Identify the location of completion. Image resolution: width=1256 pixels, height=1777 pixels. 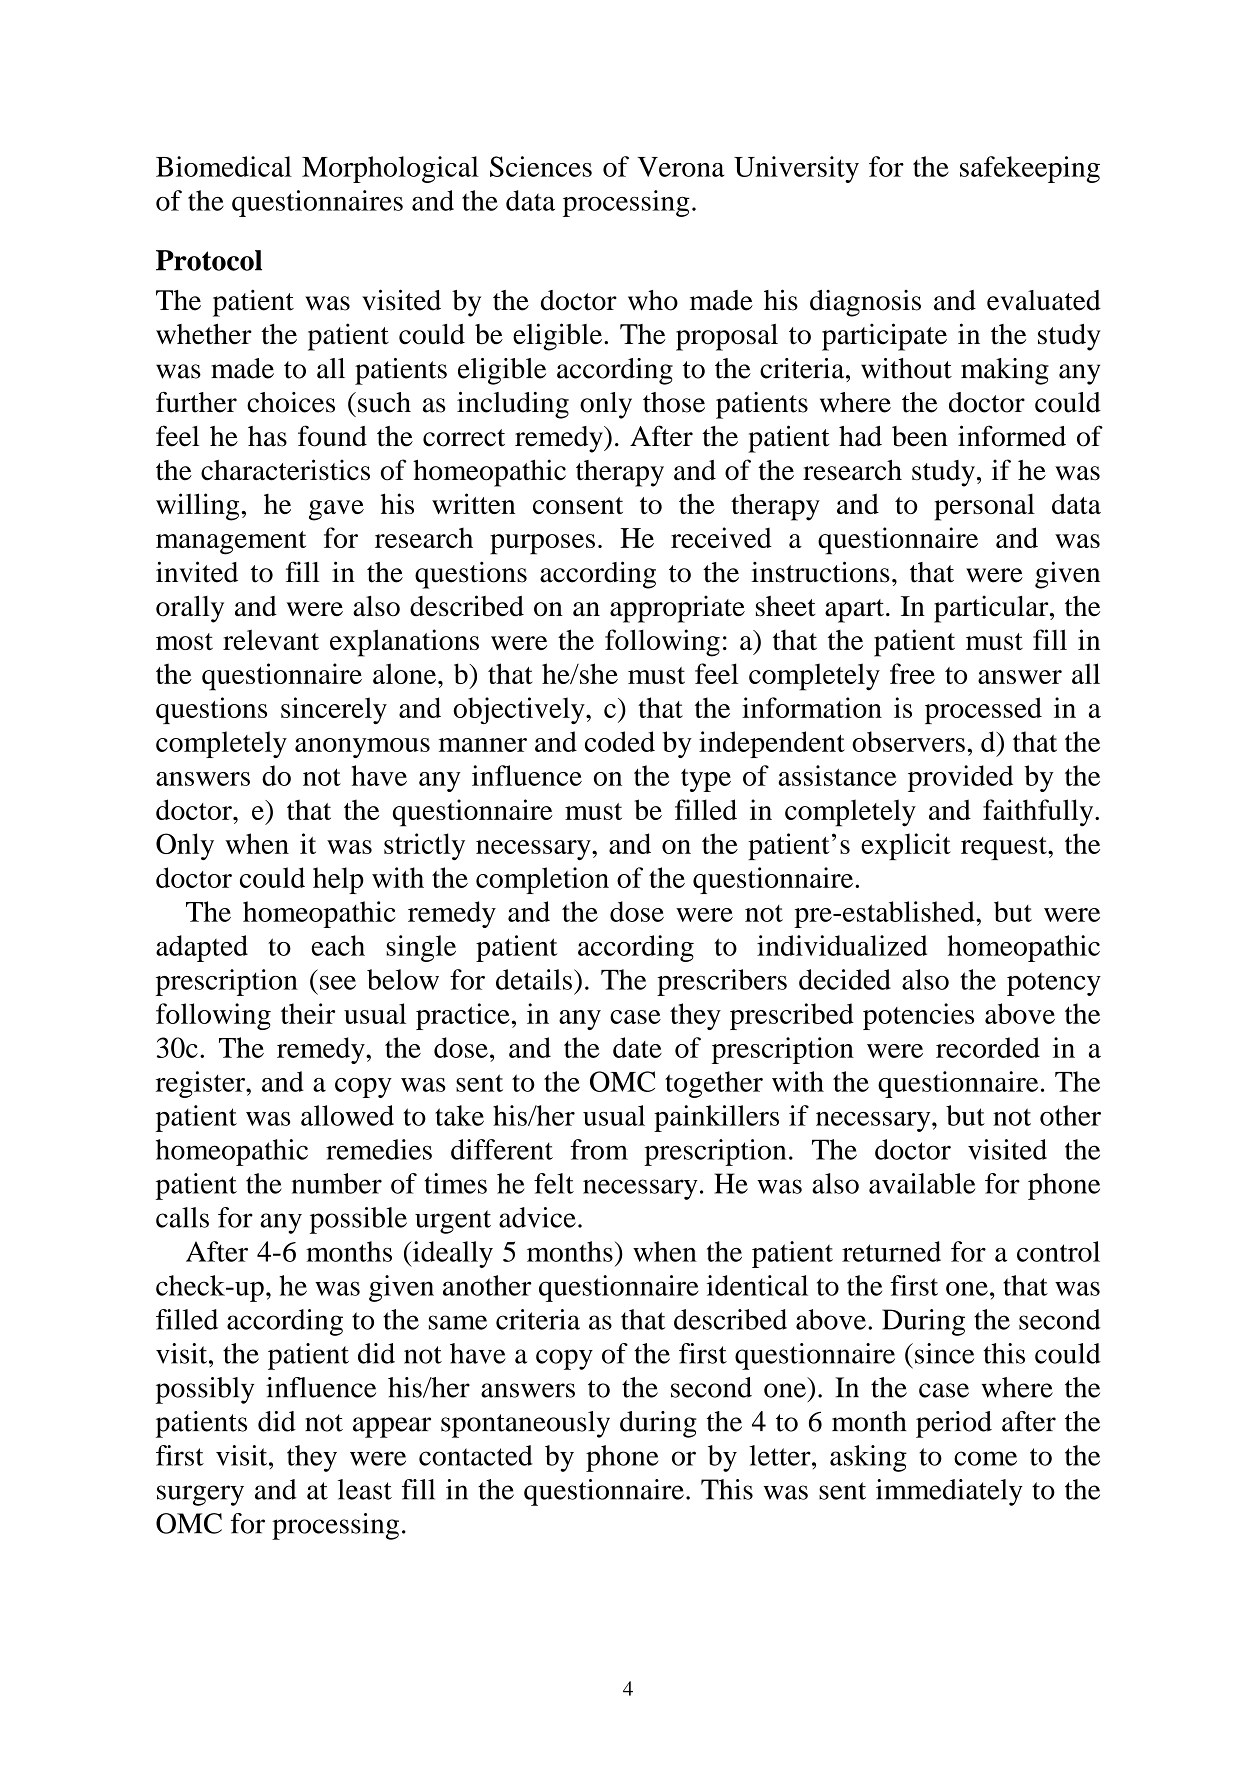
(542, 880).
